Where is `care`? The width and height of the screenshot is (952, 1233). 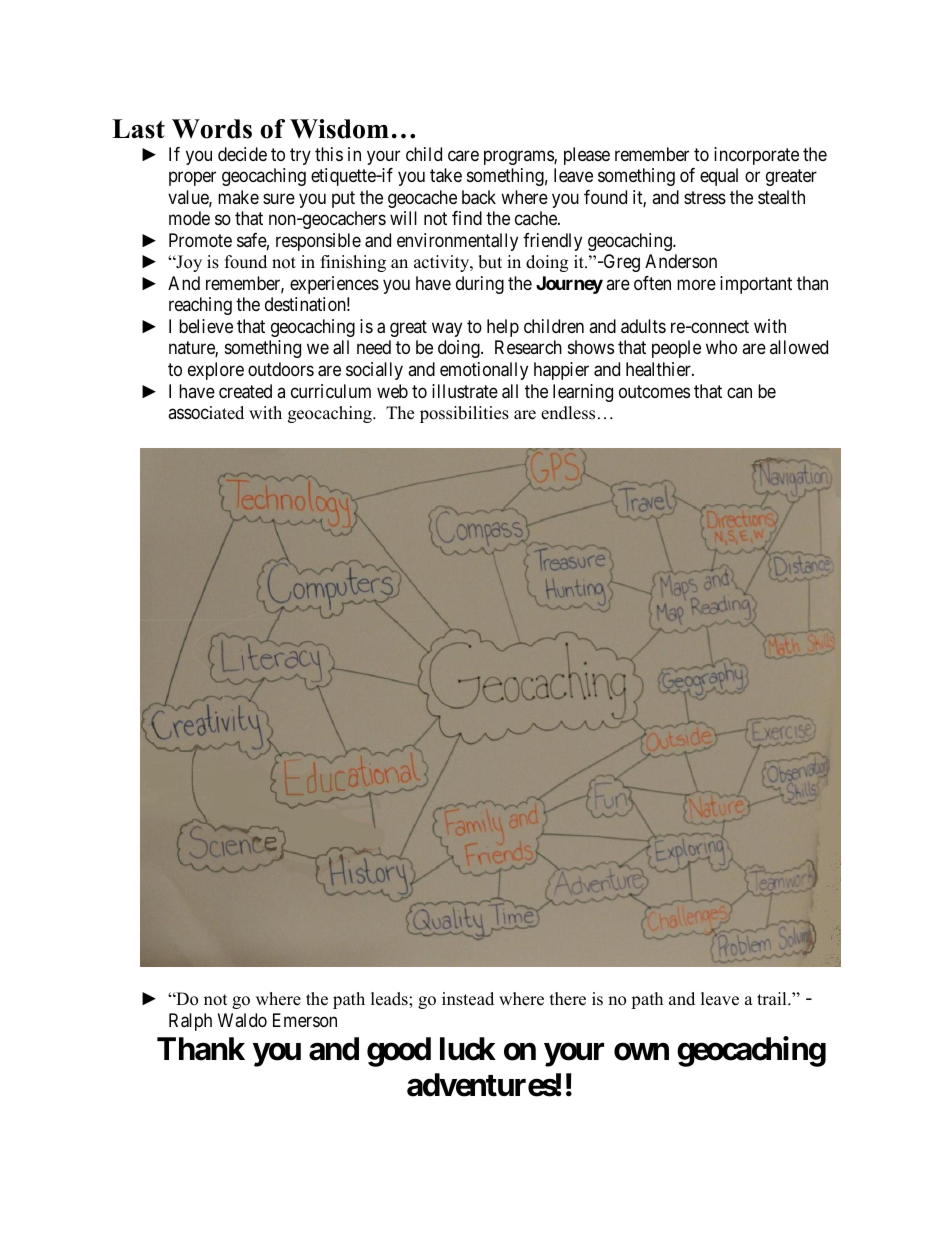
care is located at coordinates (463, 155).
